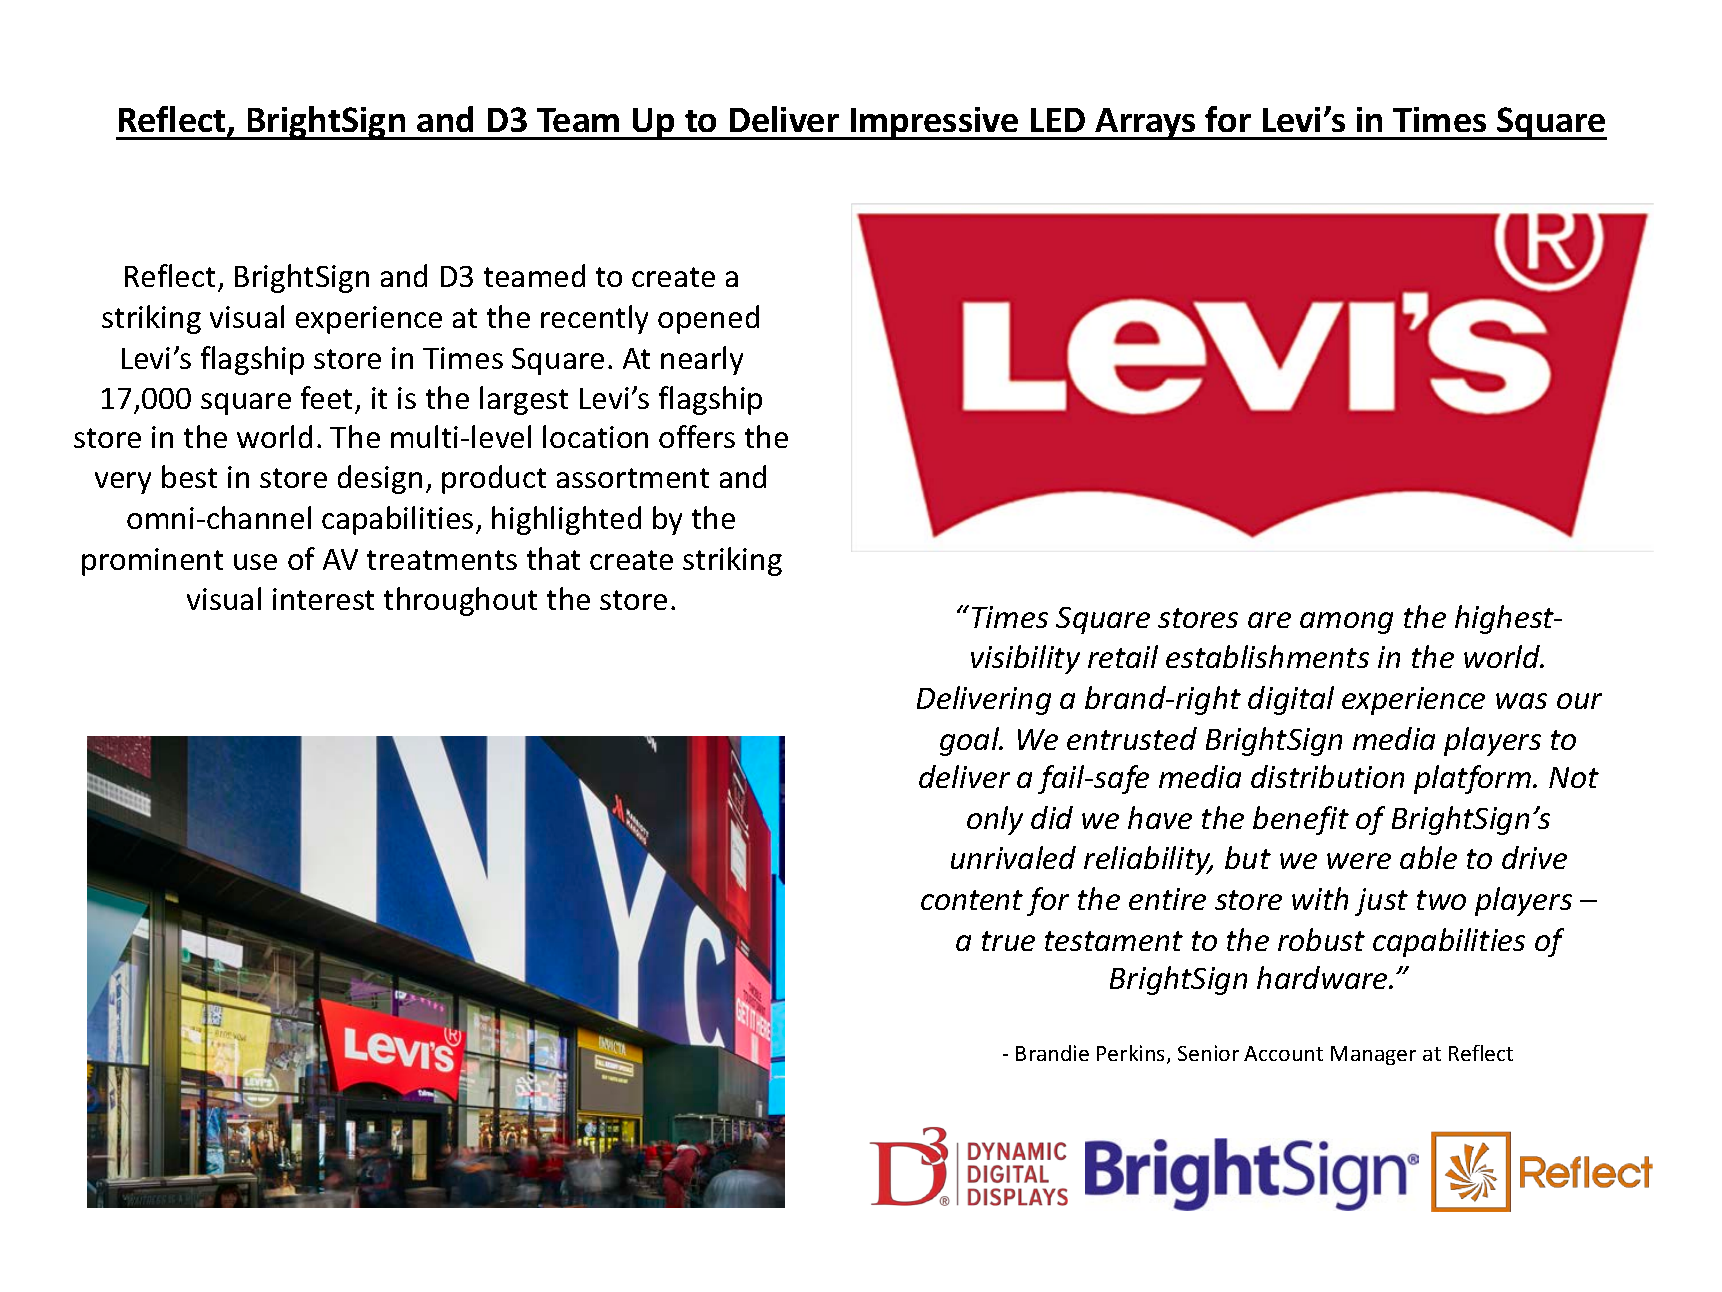 Image resolution: width=1722 pixels, height=1292 pixels. I want to click on goal, so click(971, 741).
